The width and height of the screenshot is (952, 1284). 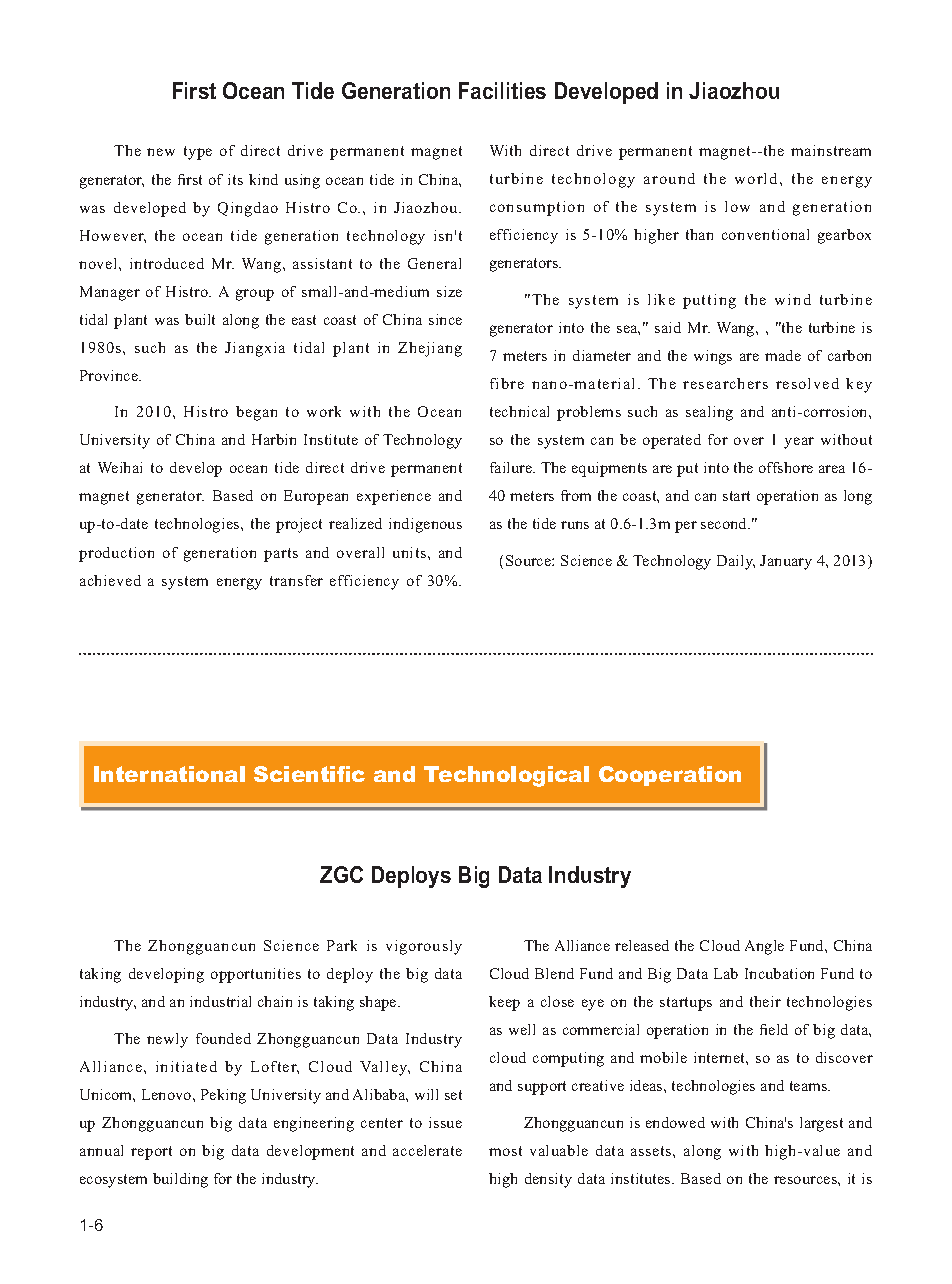 I want to click on made, so click(x=783, y=355).
